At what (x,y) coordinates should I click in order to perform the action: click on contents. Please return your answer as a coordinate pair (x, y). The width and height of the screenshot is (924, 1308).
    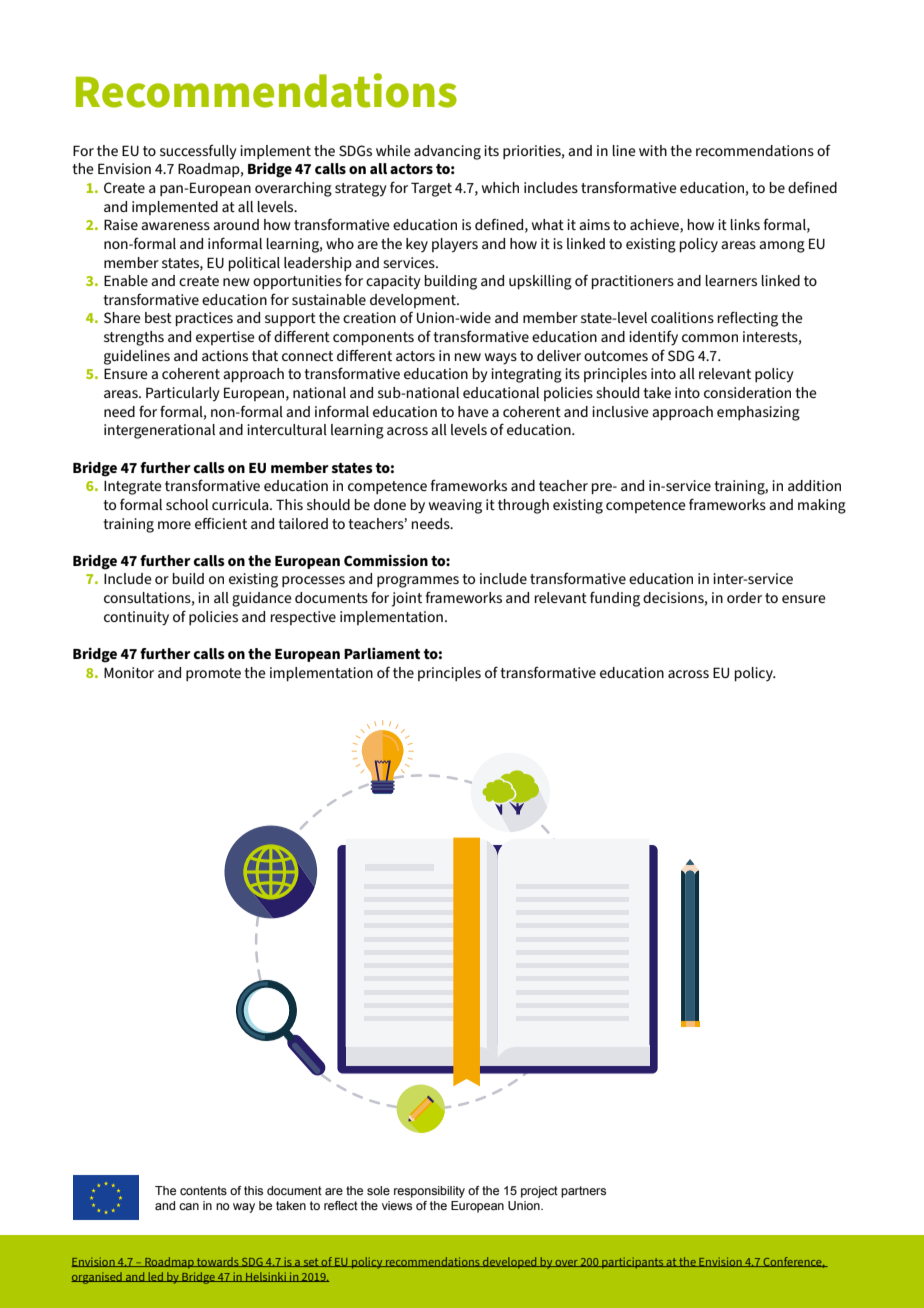
    Looking at the image, I should click on (203, 1190).
